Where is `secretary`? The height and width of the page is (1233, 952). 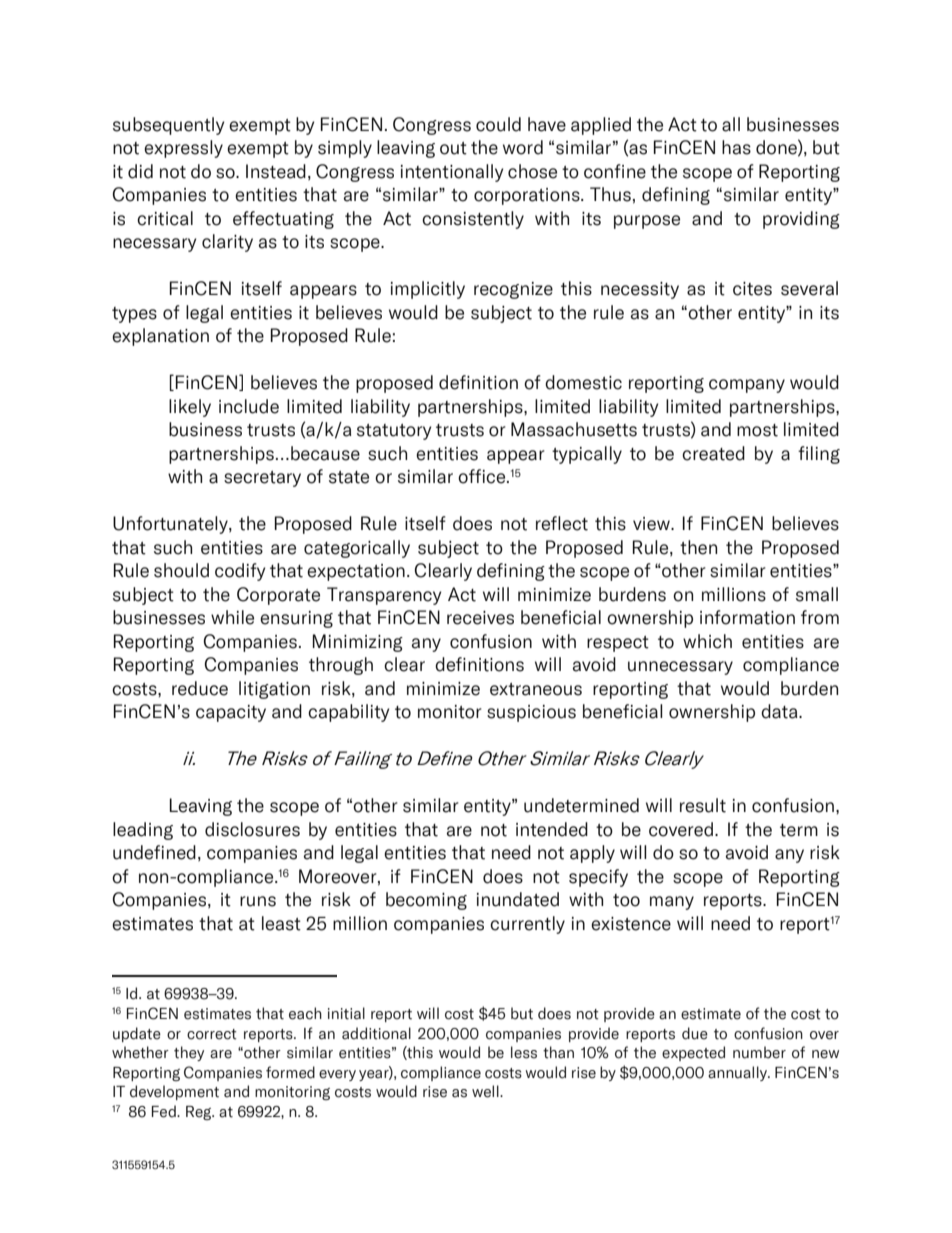
secretary is located at coordinates (262, 479).
